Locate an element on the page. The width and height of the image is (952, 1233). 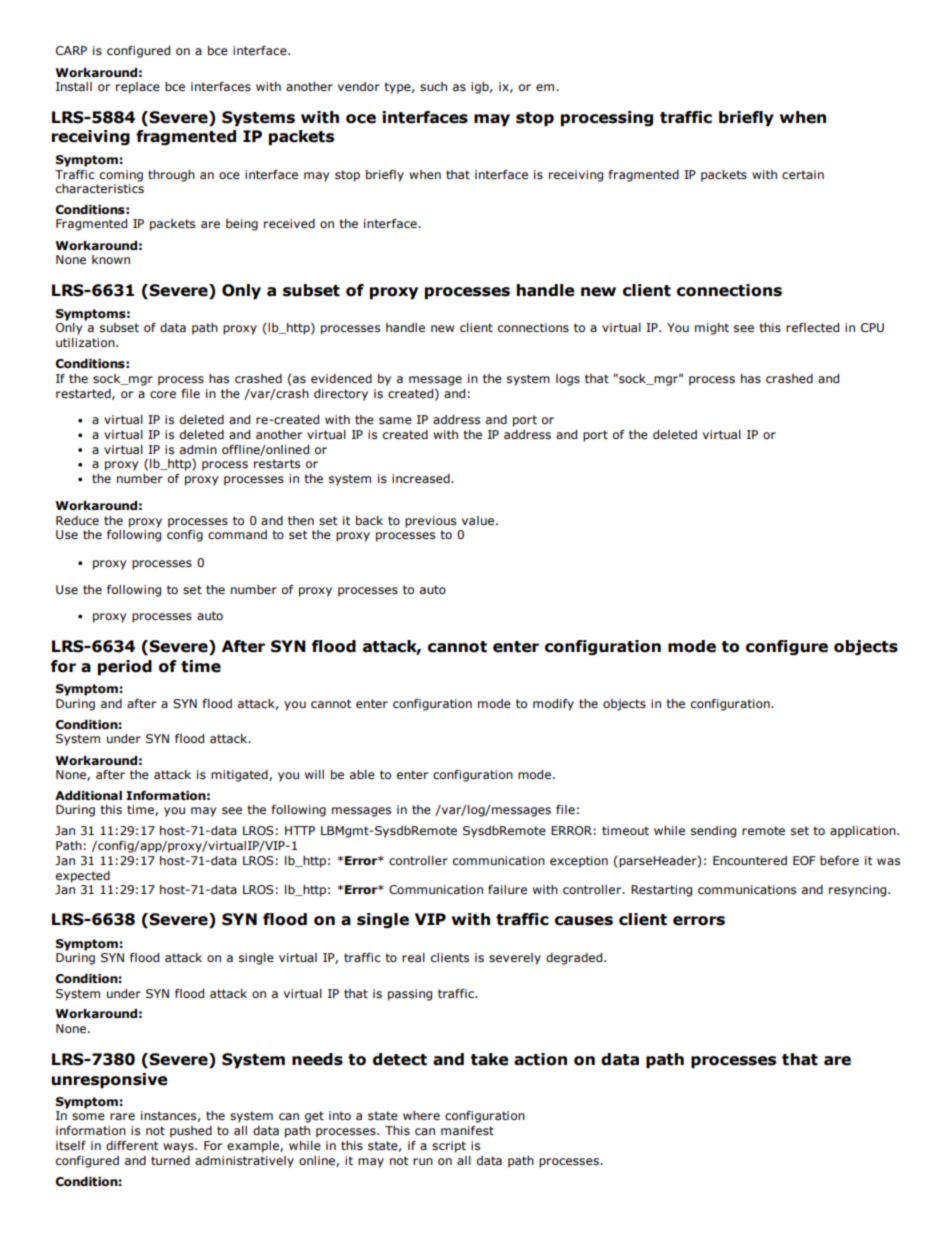
such is located at coordinates (433, 86).
